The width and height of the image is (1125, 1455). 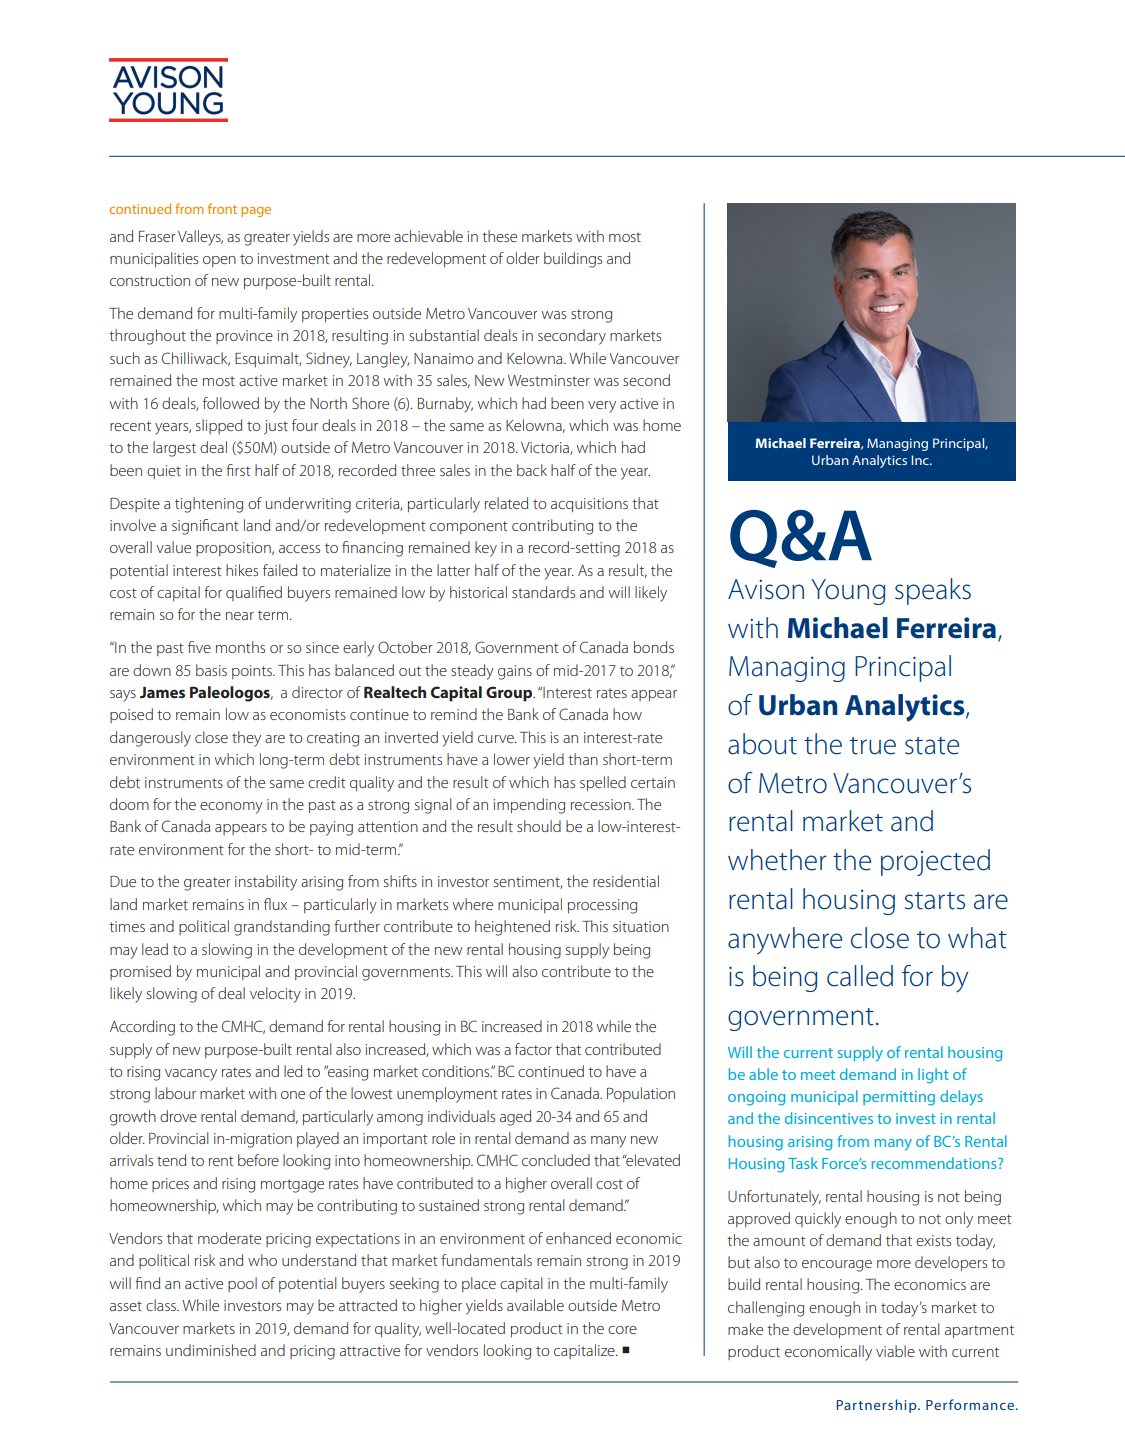 What do you see at coordinates (231, 808) in the image?
I see `economy` at bounding box center [231, 808].
